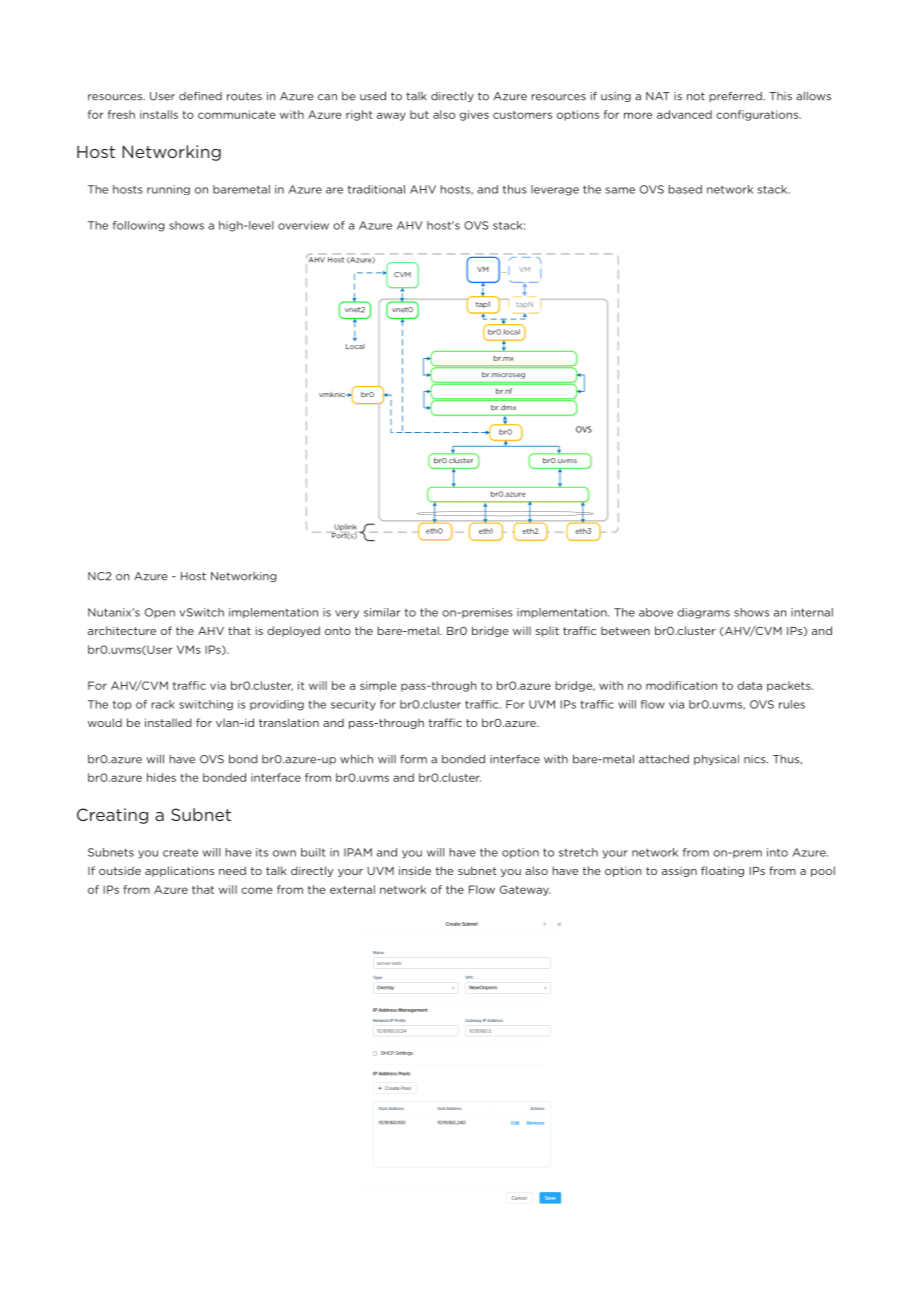 Image resolution: width=924 pixels, height=1308 pixels. I want to click on configurations, so click(758, 115).
